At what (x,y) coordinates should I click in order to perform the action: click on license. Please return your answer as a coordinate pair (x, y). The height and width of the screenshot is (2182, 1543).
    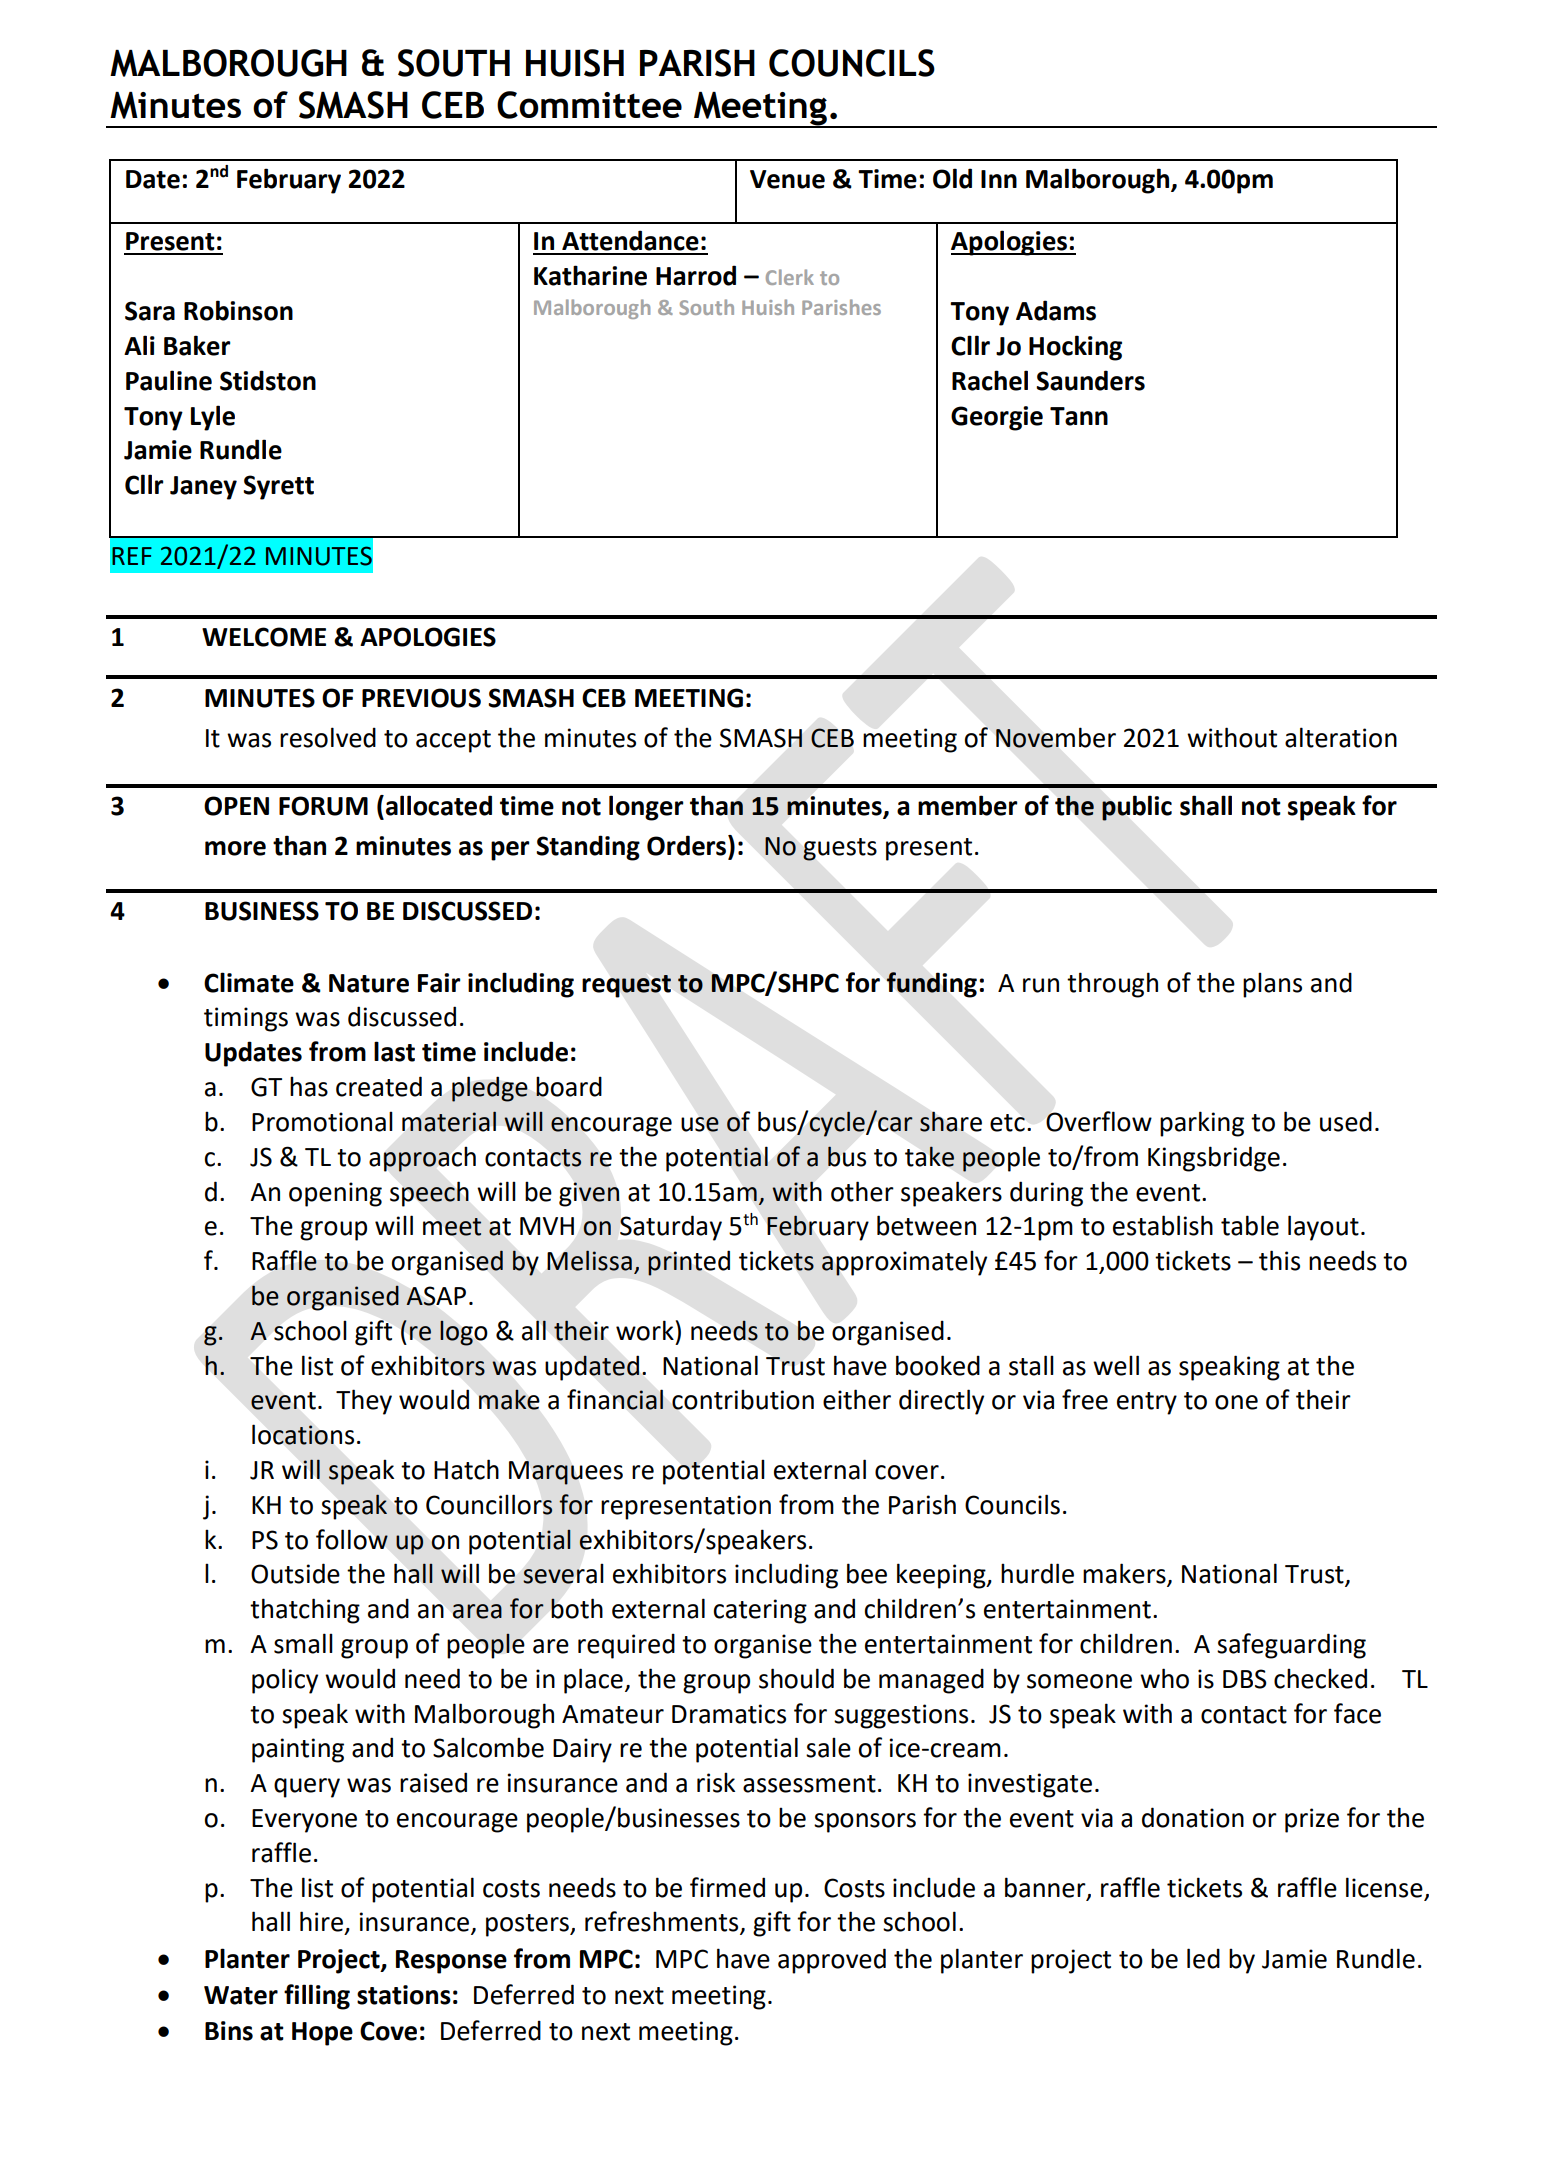
    Looking at the image, I should click on (1385, 1888).
